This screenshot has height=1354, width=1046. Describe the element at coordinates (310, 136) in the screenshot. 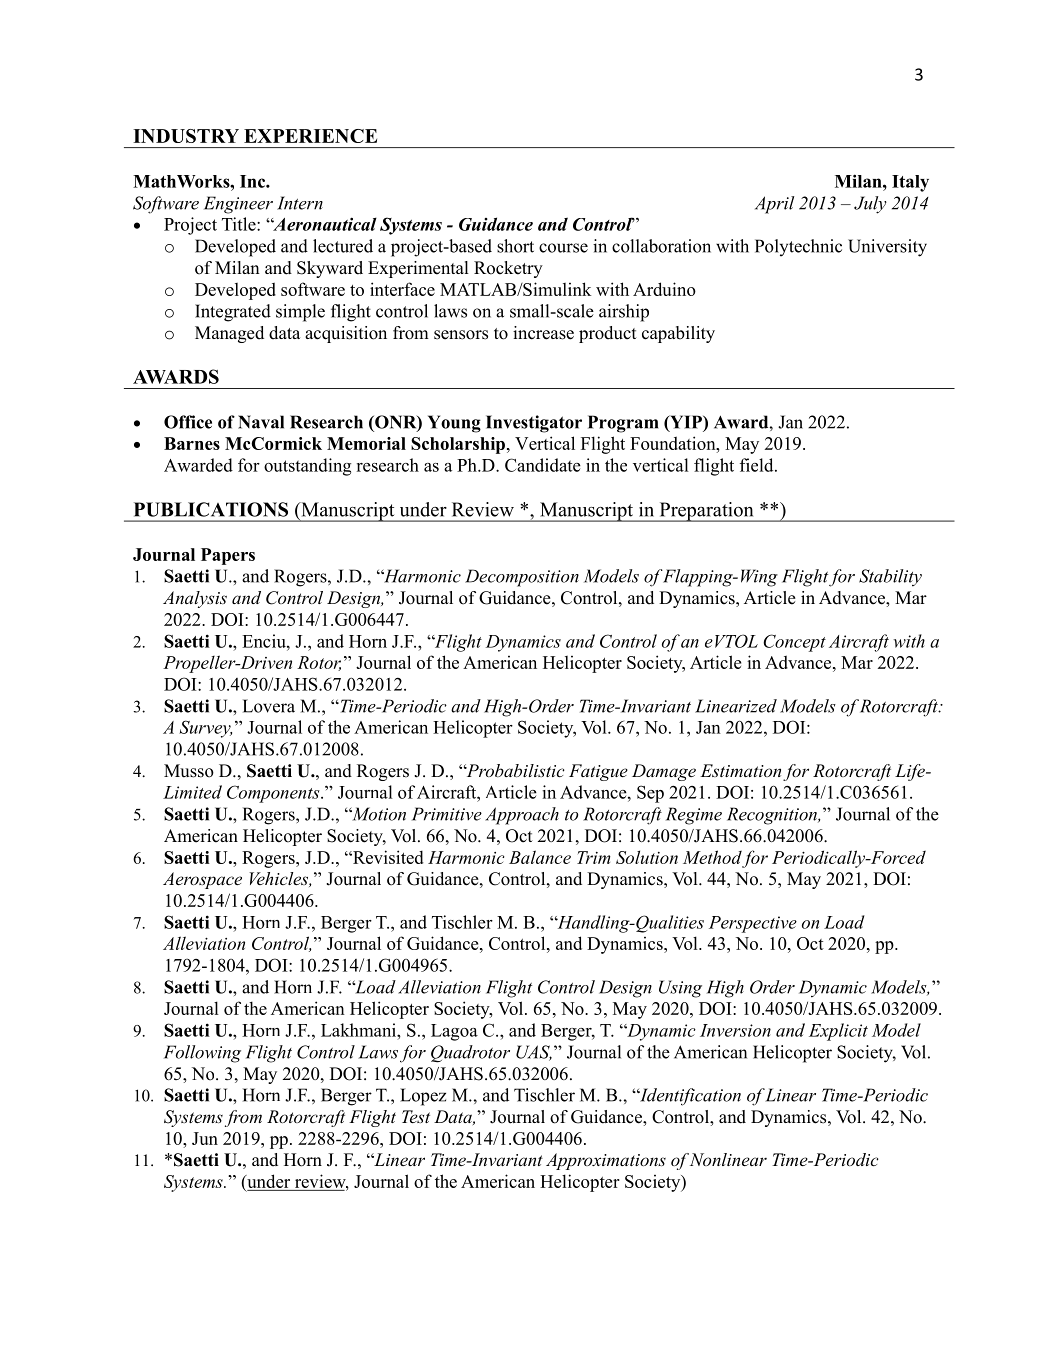

I see `EXPERIENCE` at that location.
